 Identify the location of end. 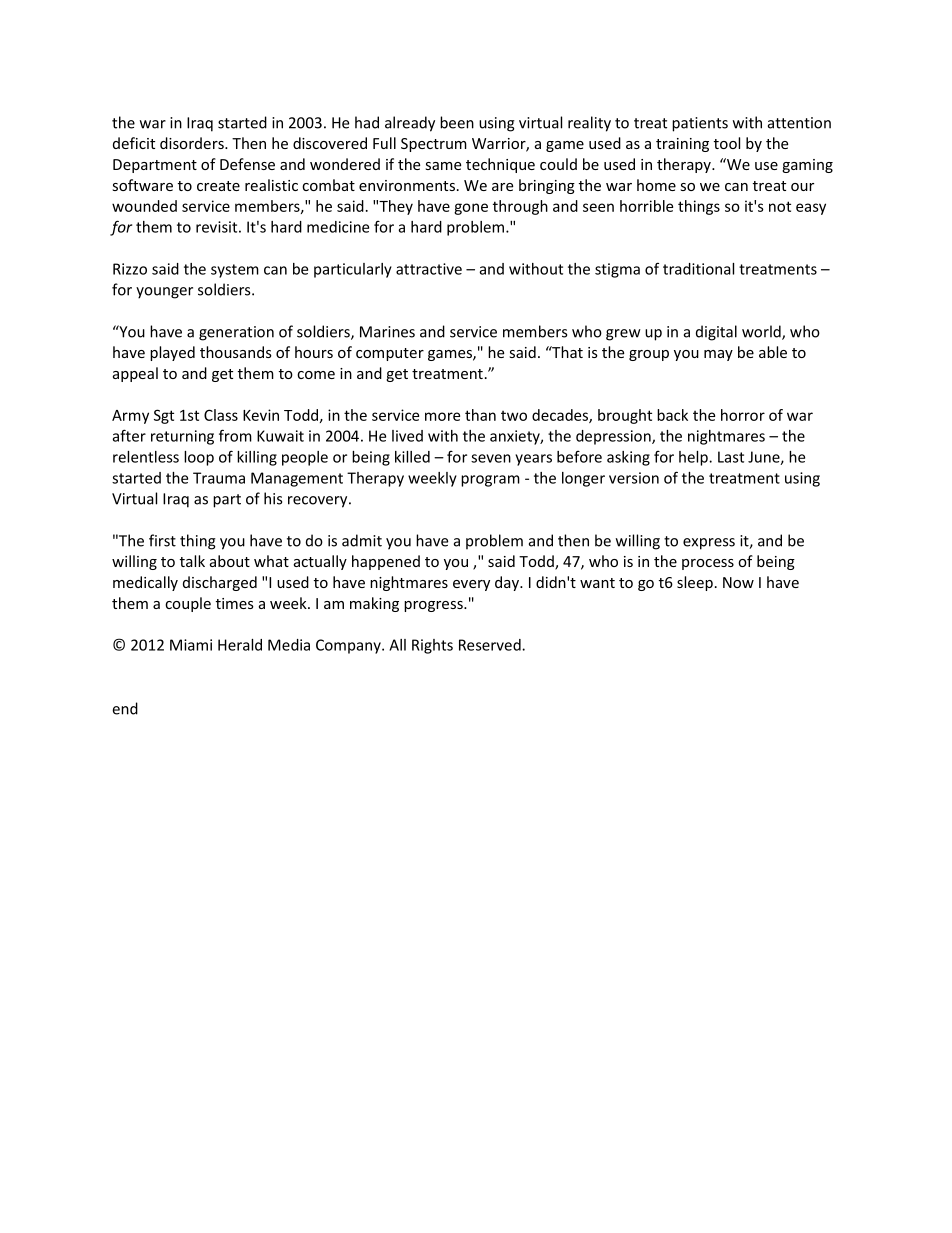
(125, 708).
